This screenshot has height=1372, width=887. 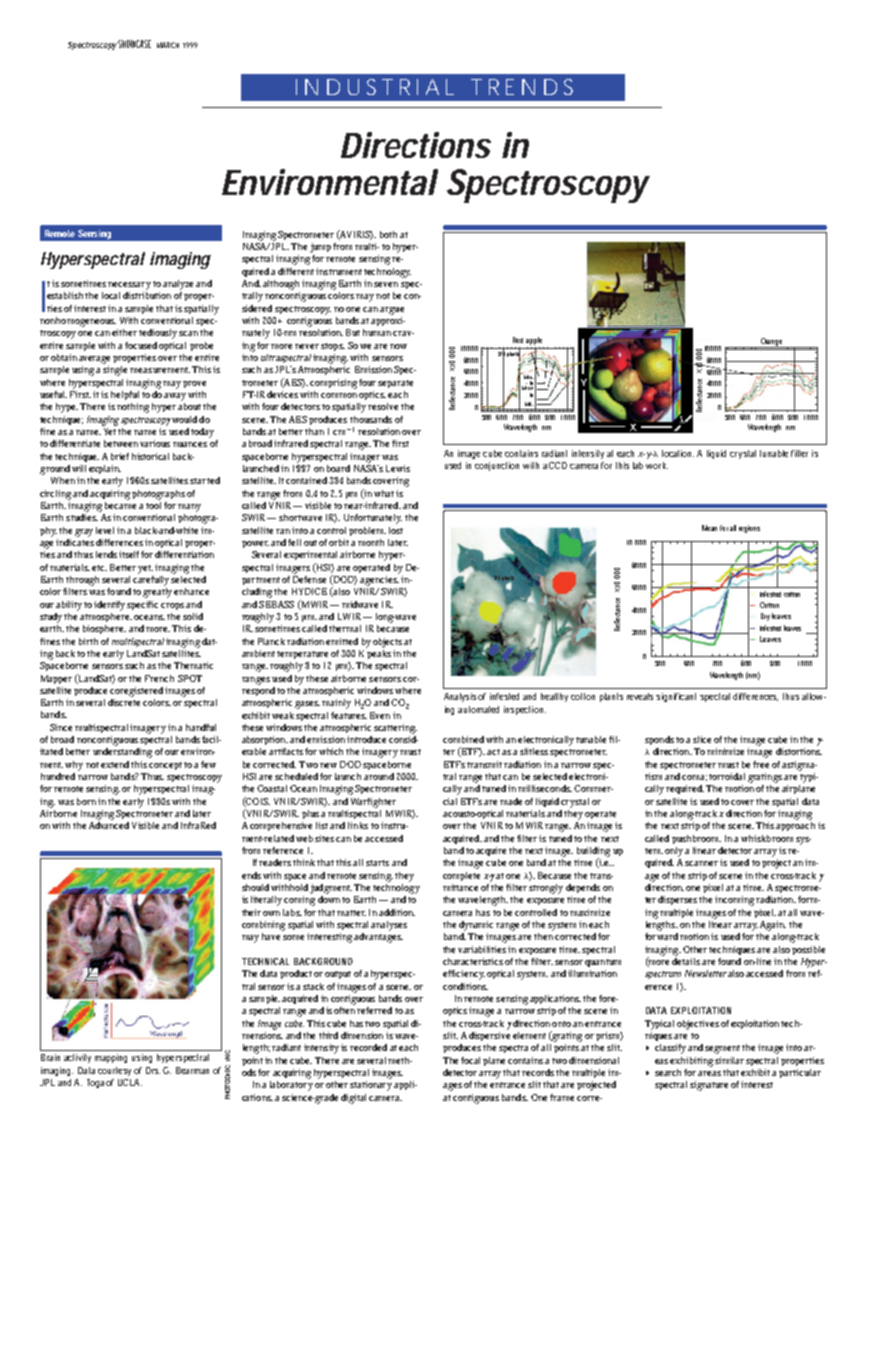 What do you see at coordinates (168, 45) in the screenshot?
I see `MARCH` at bounding box center [168, 45].
